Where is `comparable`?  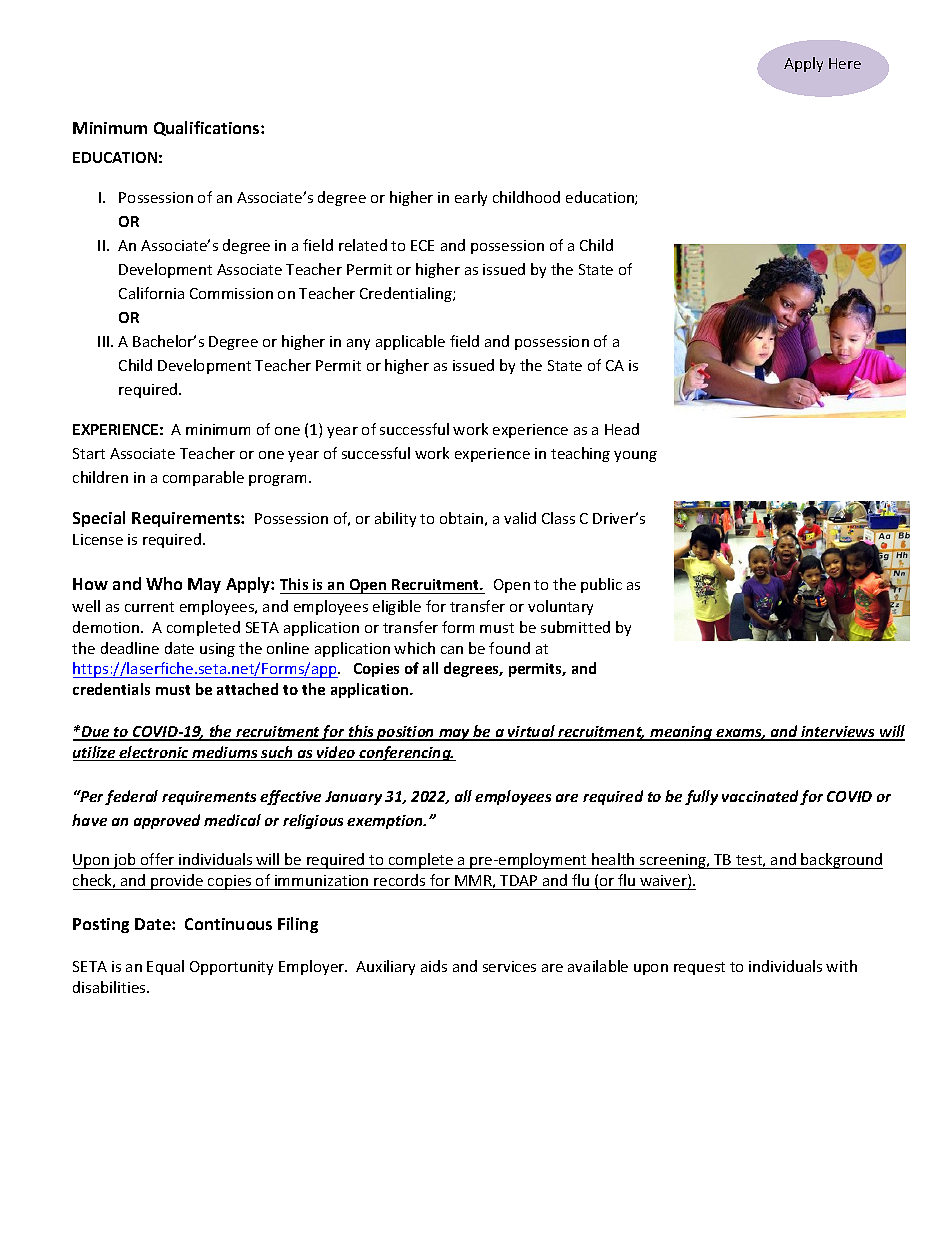 comparable is located at coordinates (203, 478).
